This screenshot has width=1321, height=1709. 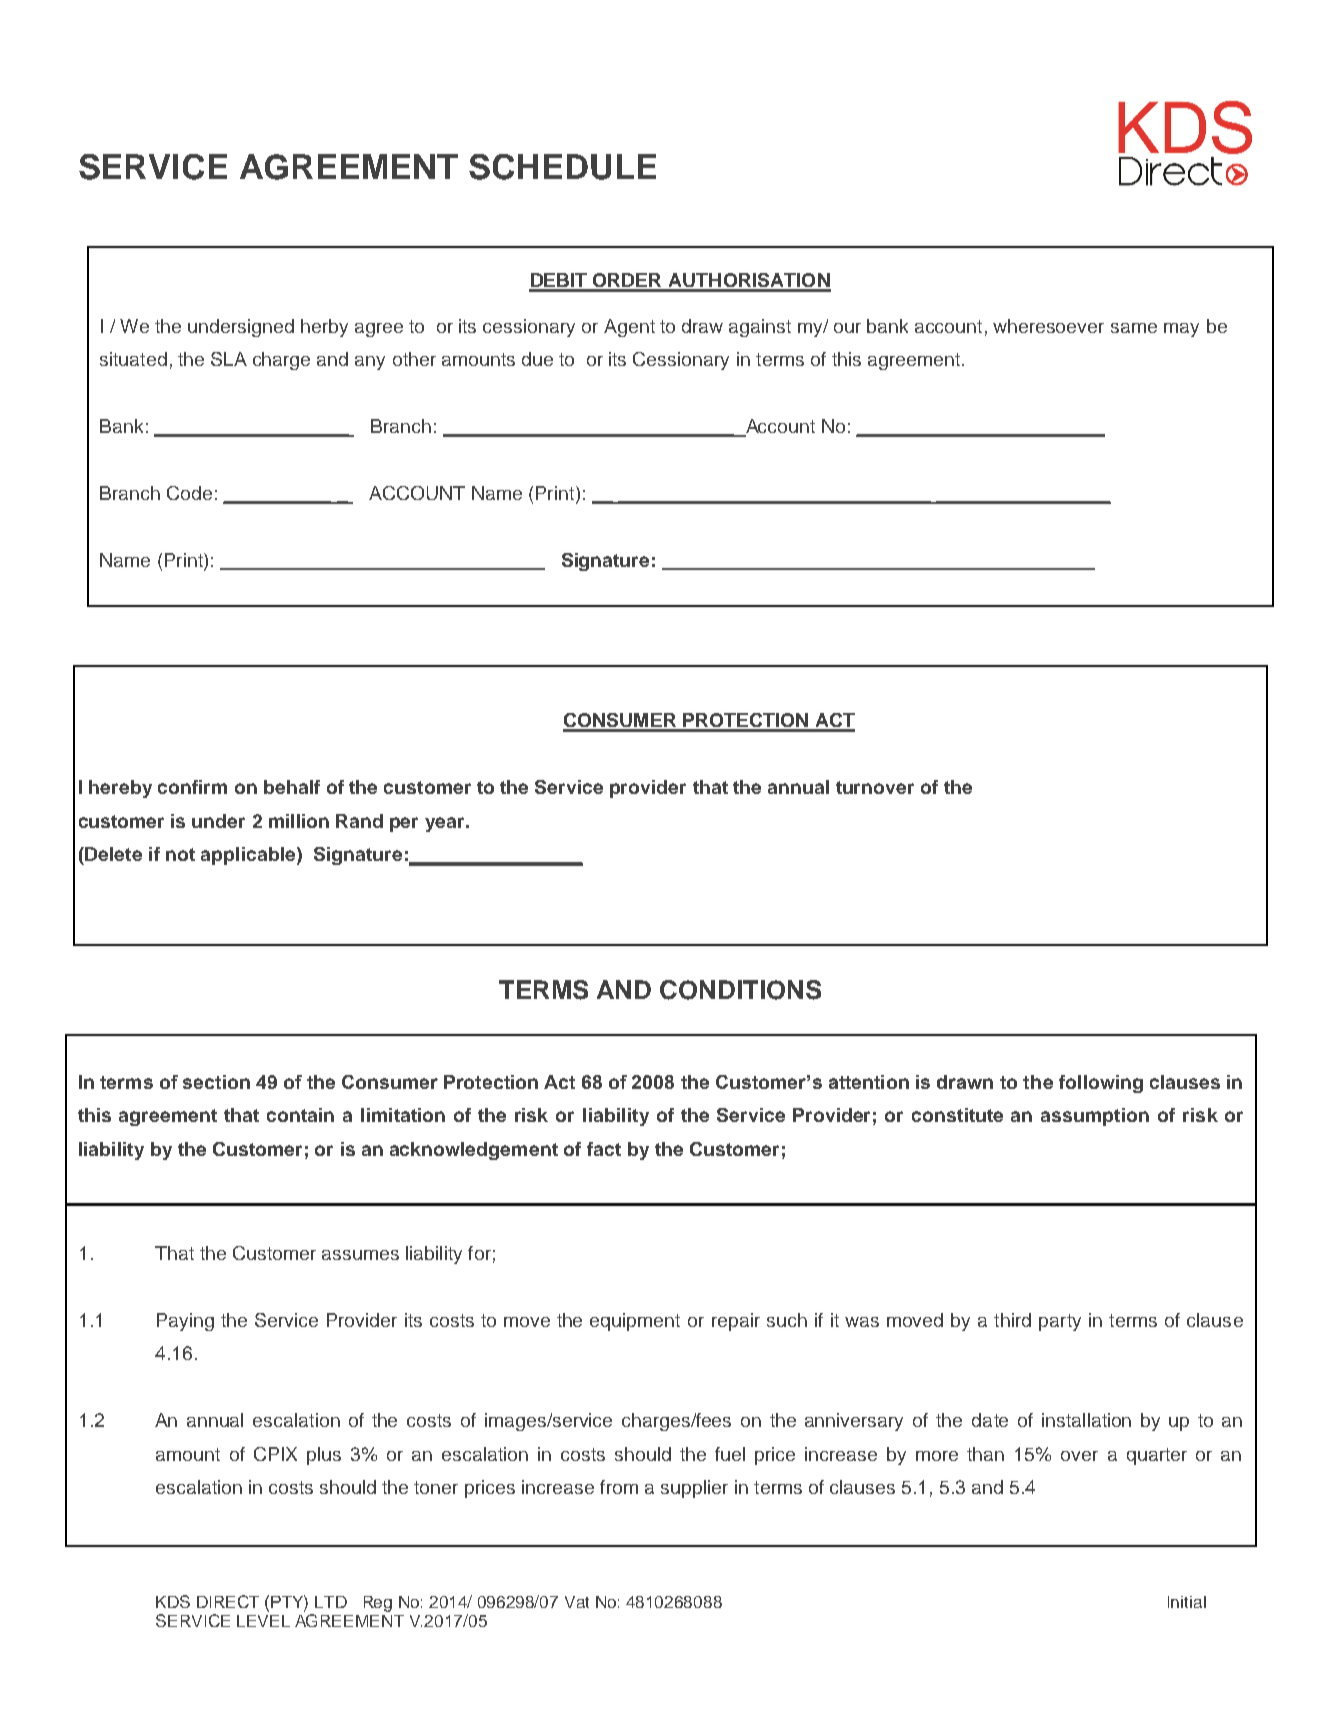 What do you see at coordinates (192, 787) in the screenshot?
I see `confirm` at bounding box center [192, 787].
